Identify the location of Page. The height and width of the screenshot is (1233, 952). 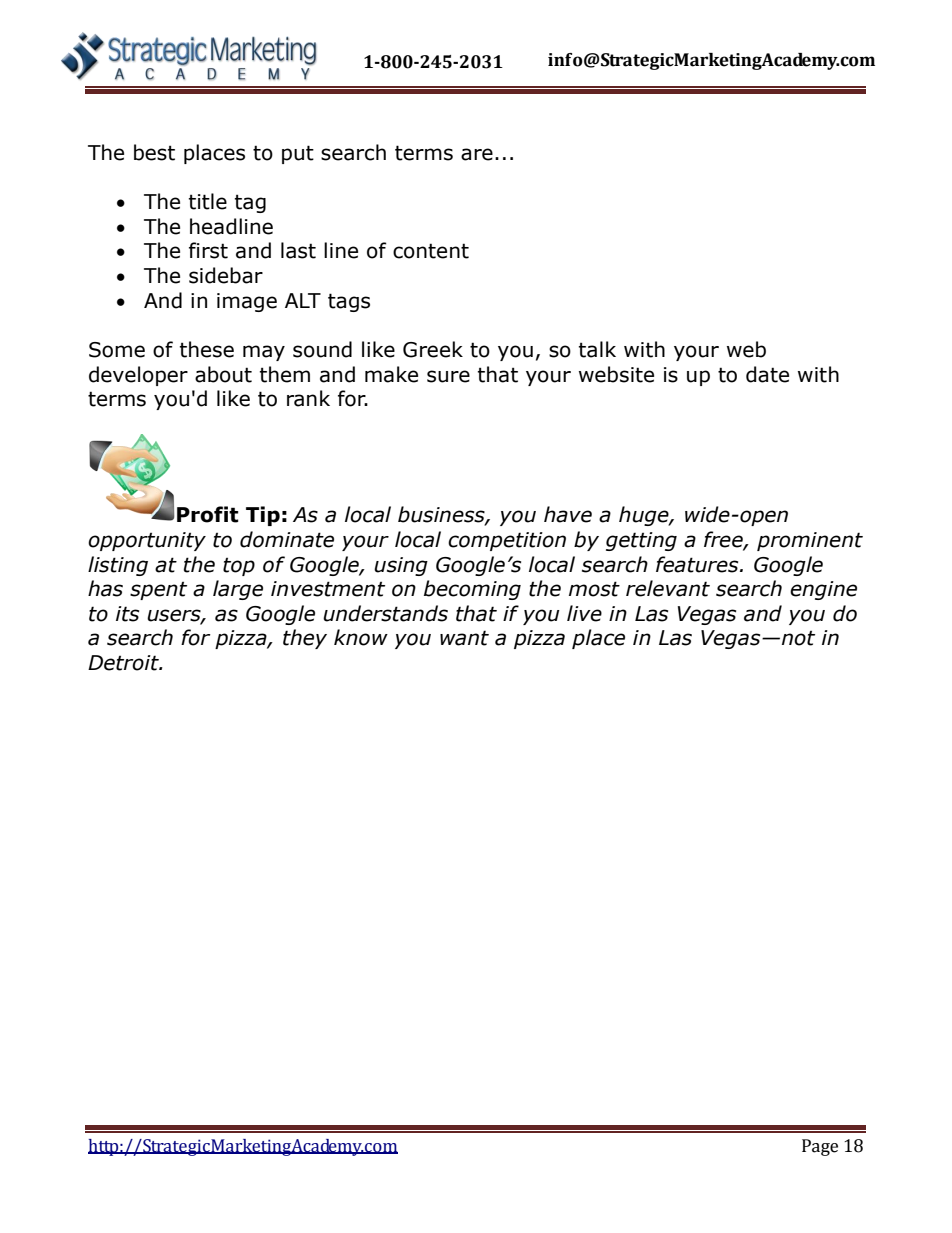
(820, 1147).
